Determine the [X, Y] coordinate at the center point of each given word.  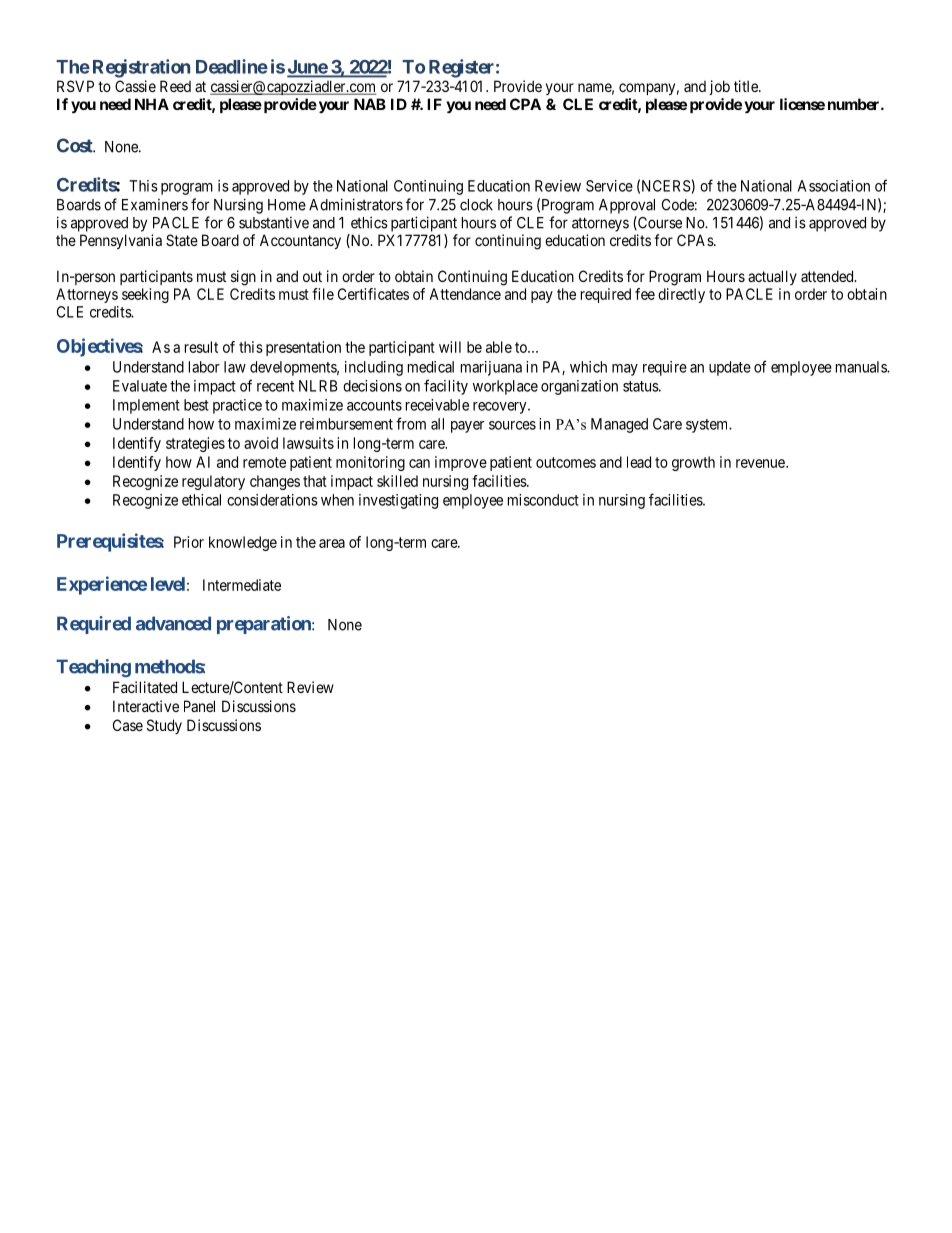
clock [476, 205]
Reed [175, 86]
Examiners [155, 205]
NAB [370, 104]
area [332, 543]
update [730, 368]
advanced [173, 623]
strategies [195, 444]
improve [461, 463]
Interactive [146, 706]
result [201, 347]
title [747, 86]
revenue [760, 463]
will [450, 347]
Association [834, 186]
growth [693, 463]
